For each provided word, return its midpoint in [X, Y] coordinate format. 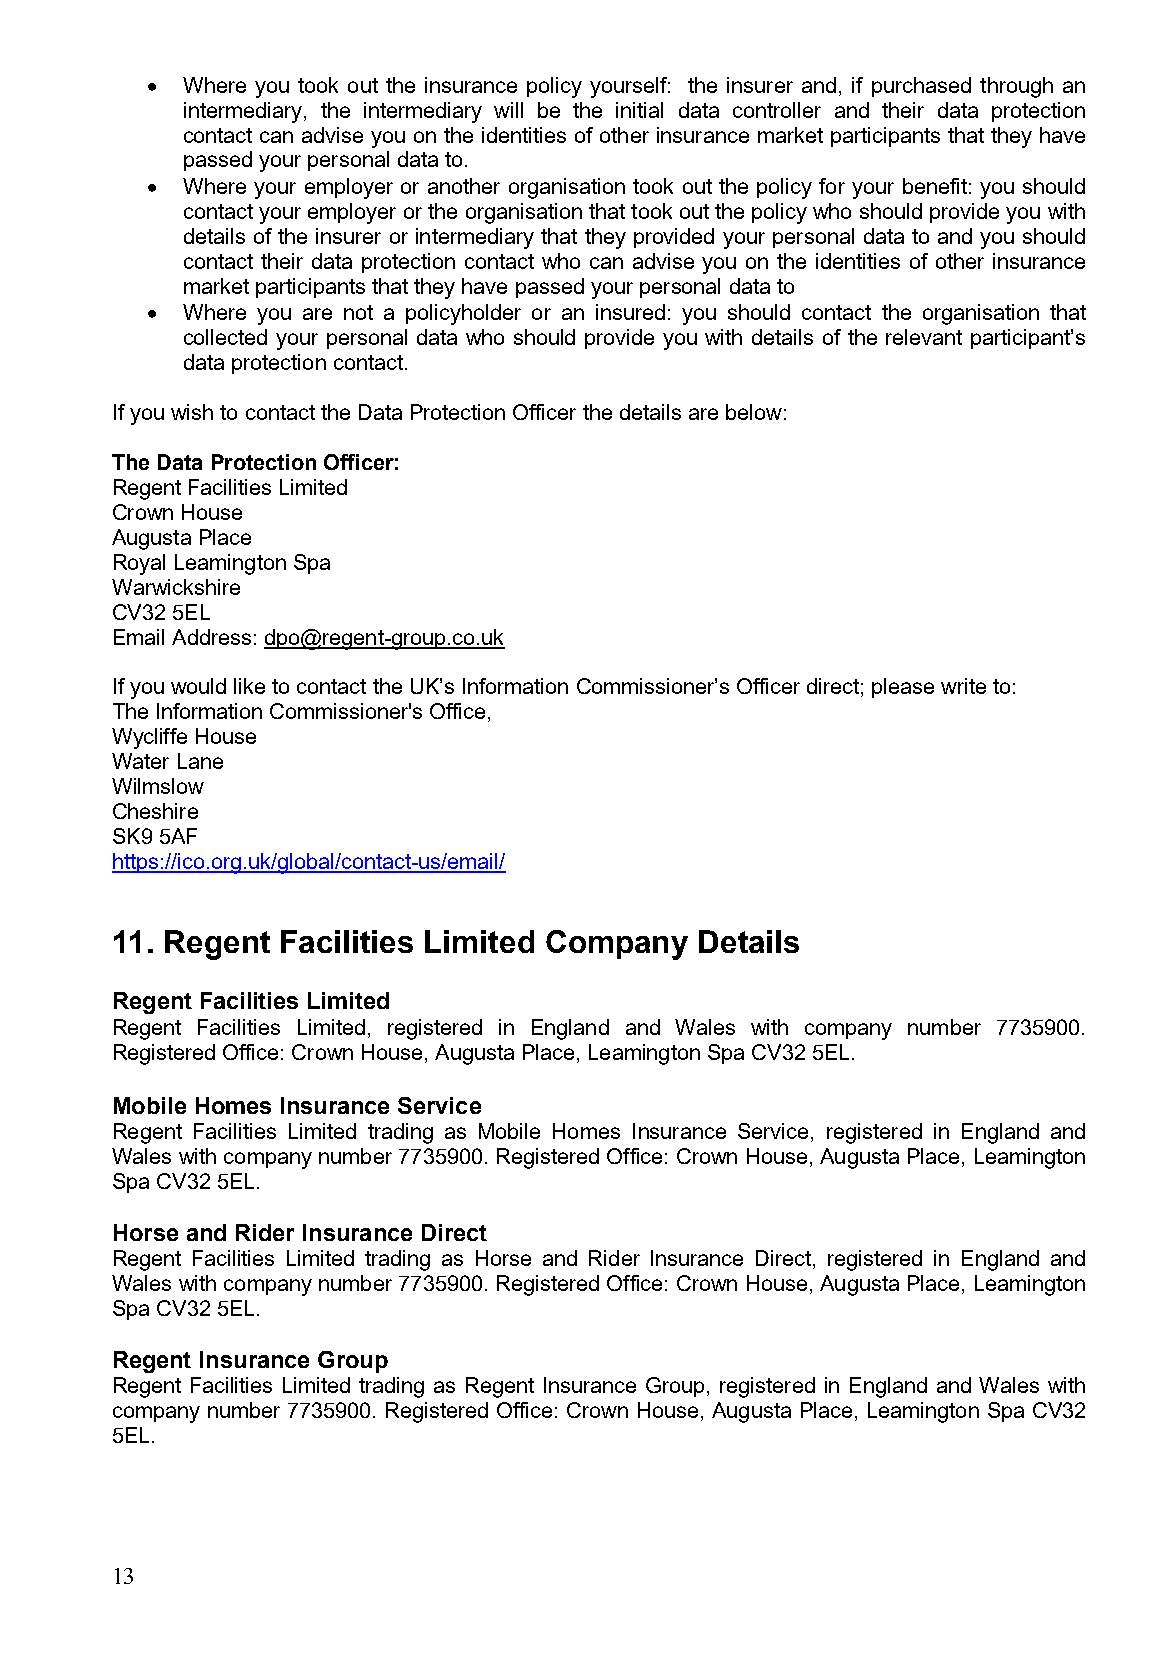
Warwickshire [176, 587]
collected [225, 337]
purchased [921, 87]
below [754, 412]
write [963, 686]
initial [639, 110]
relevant [924, 337]
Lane [200, 761]
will [508, 110]
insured [630, 312]
